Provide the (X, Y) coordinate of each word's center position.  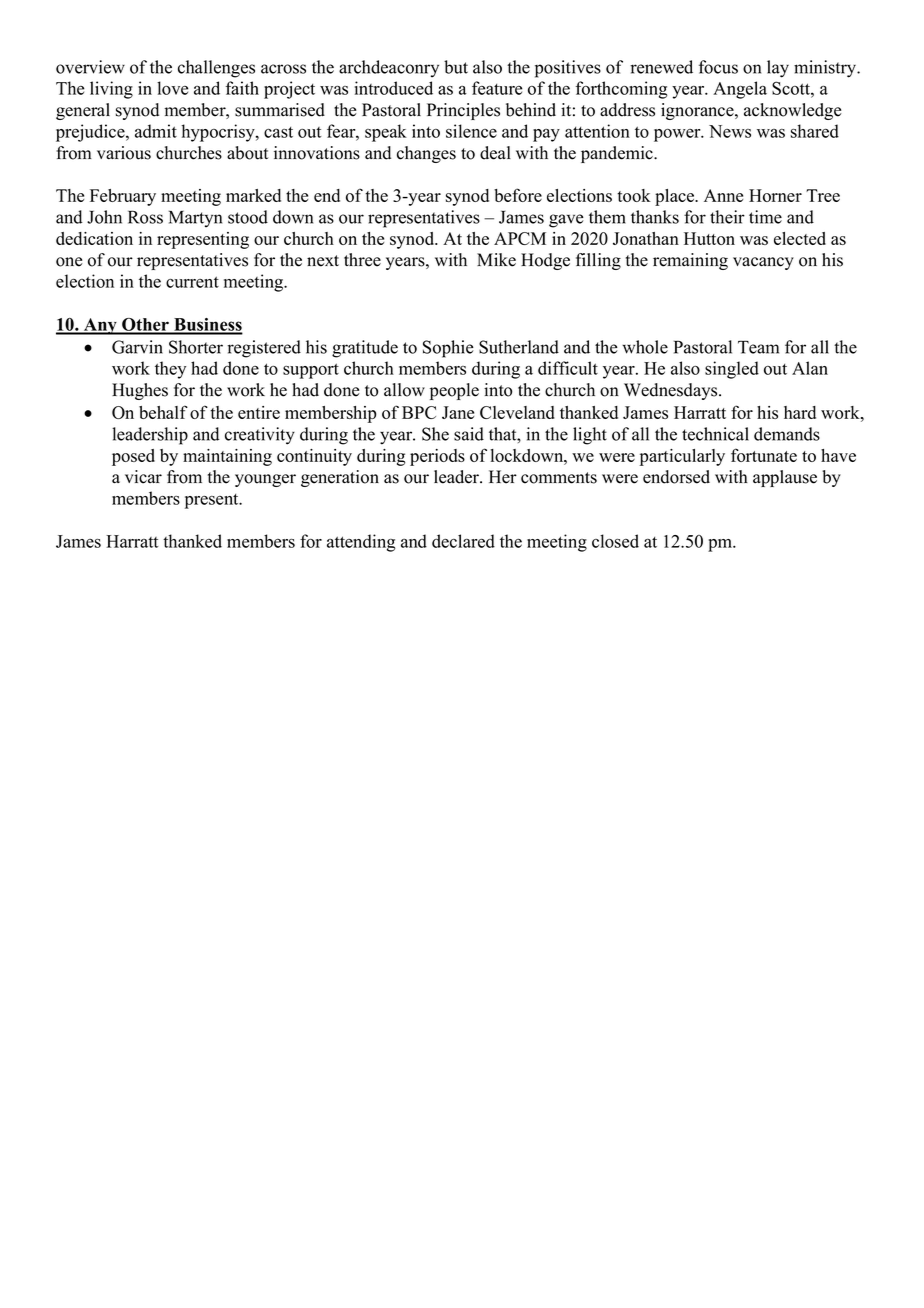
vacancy (763, 263)
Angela (740, 90)
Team (758, 347)
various (124, 153)
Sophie (448, 349)
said (469, 434)
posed (133, 457)
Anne (723, 195)
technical (715, 434)
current (192, 282)
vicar (143, 477)
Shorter (196, 347)
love (172, 88)
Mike (496, 260)
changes (426, 154)
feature (497, 88)
